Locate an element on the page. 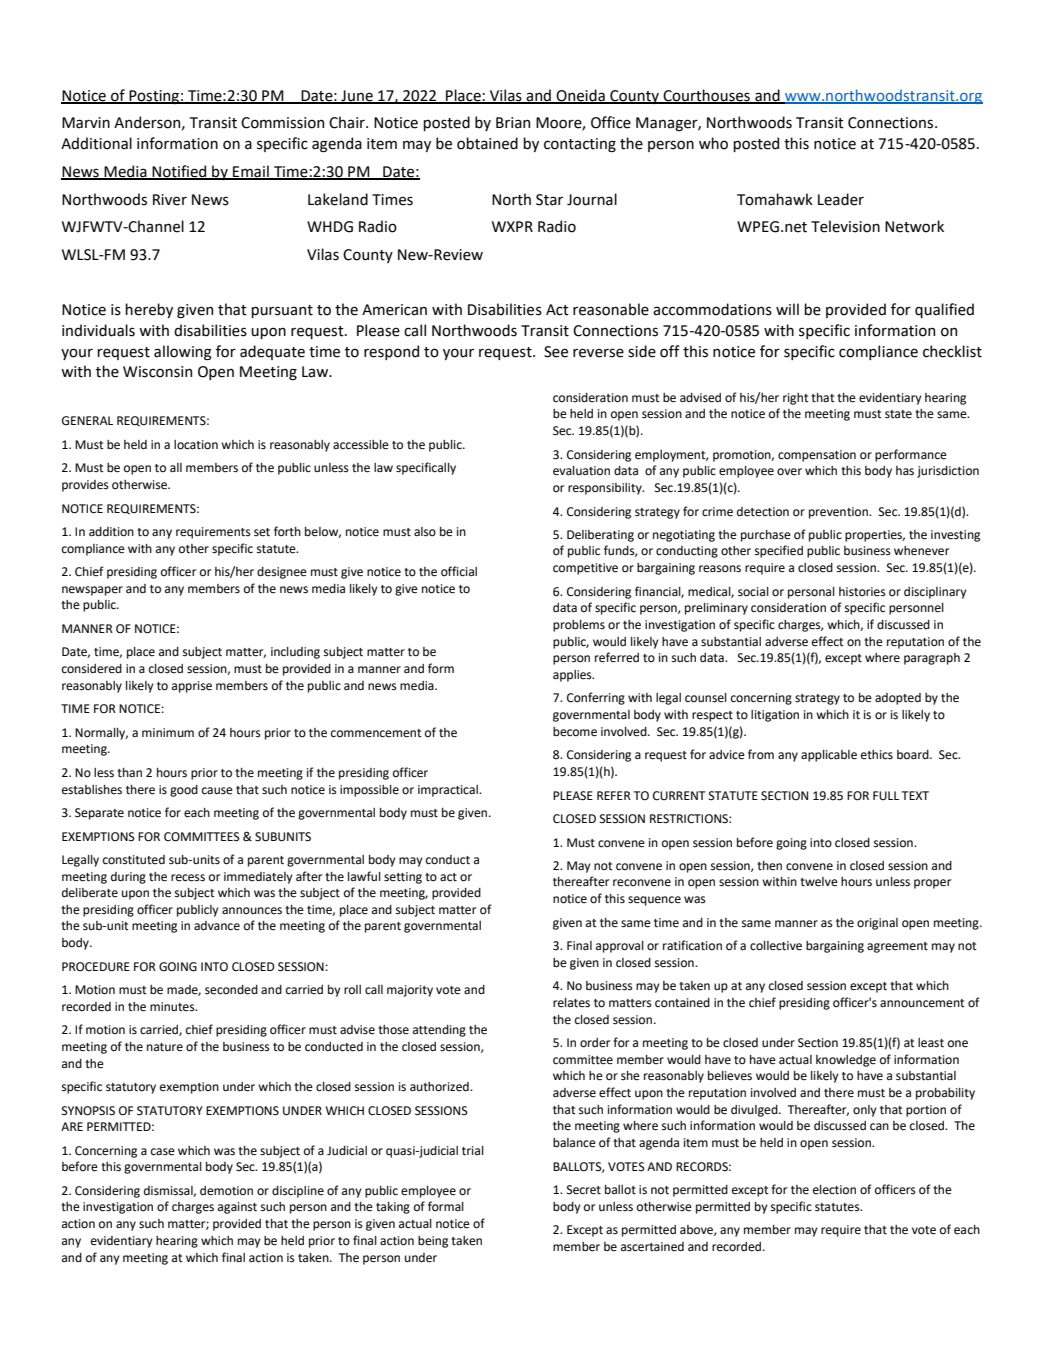  official is located at coordinates (459, 571).
